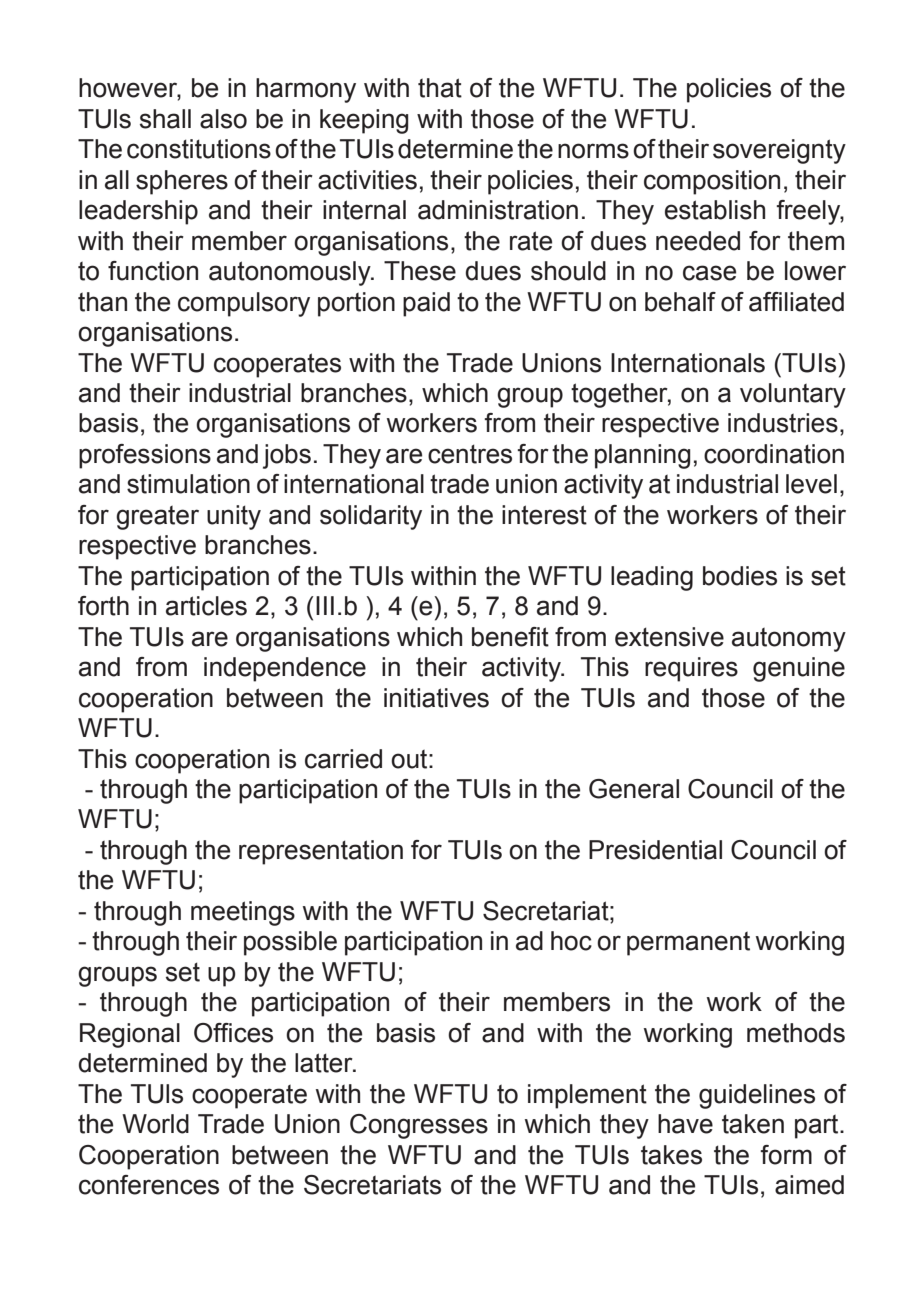 The height and width of the screenshot is (1295, 924). Describe the element at coordinates (243, 913) in the screenshot. I see `meetings` at that location.
